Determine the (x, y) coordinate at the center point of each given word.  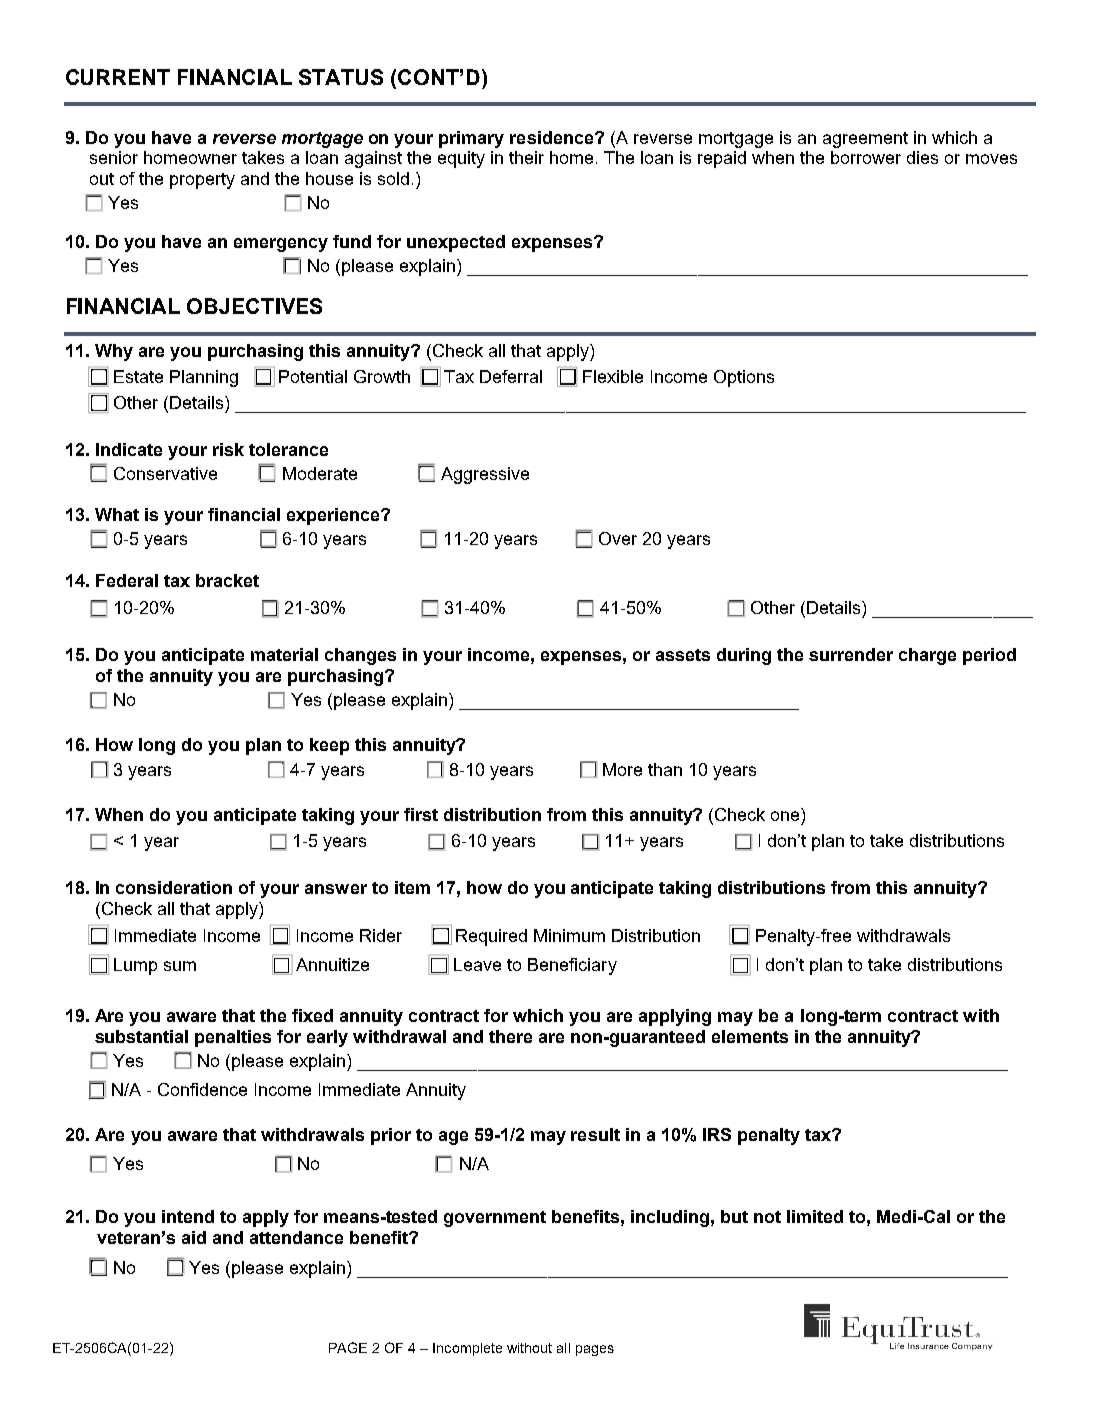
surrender (851, 654)
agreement (865, 140)
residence (551, 137)
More (622, 769)
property (202, 181)
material (284, 654)
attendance (296, 1237)
